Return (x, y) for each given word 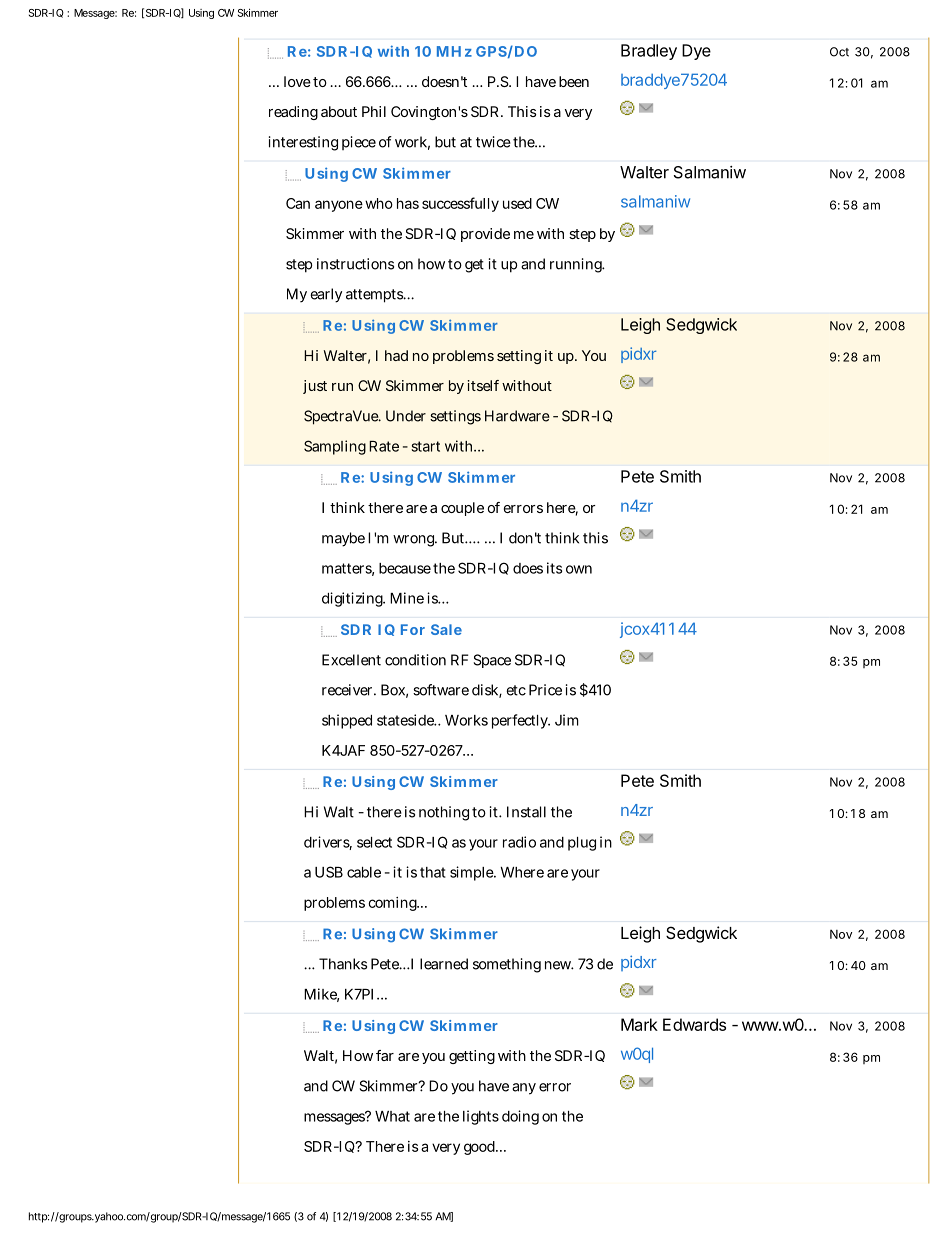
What (392, 1116)
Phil (374, 111)
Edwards (694, 1024)
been (574, 81)
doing (520, 1117)
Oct (839, 52)
